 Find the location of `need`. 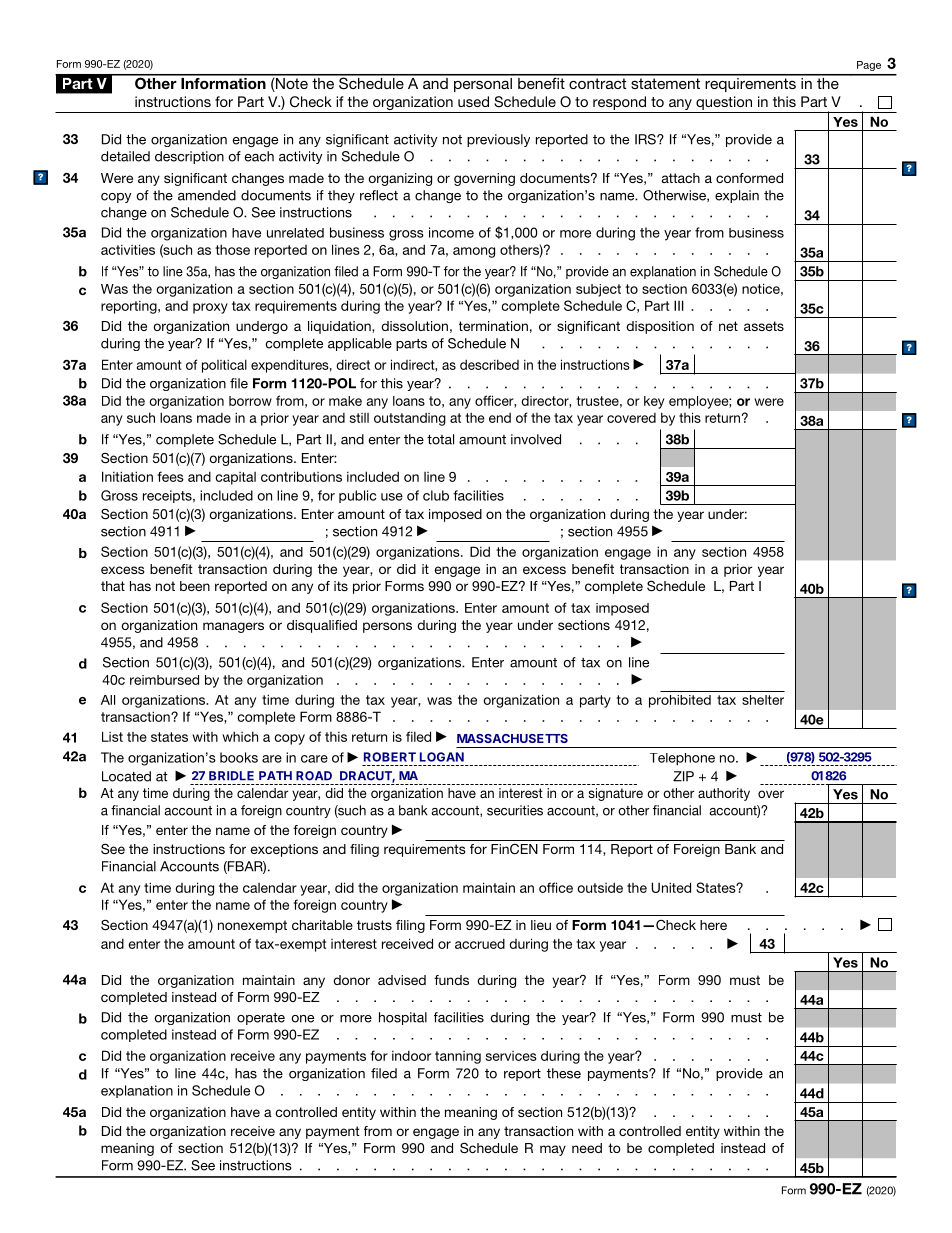

need is located at coordinates (587, 1148).
